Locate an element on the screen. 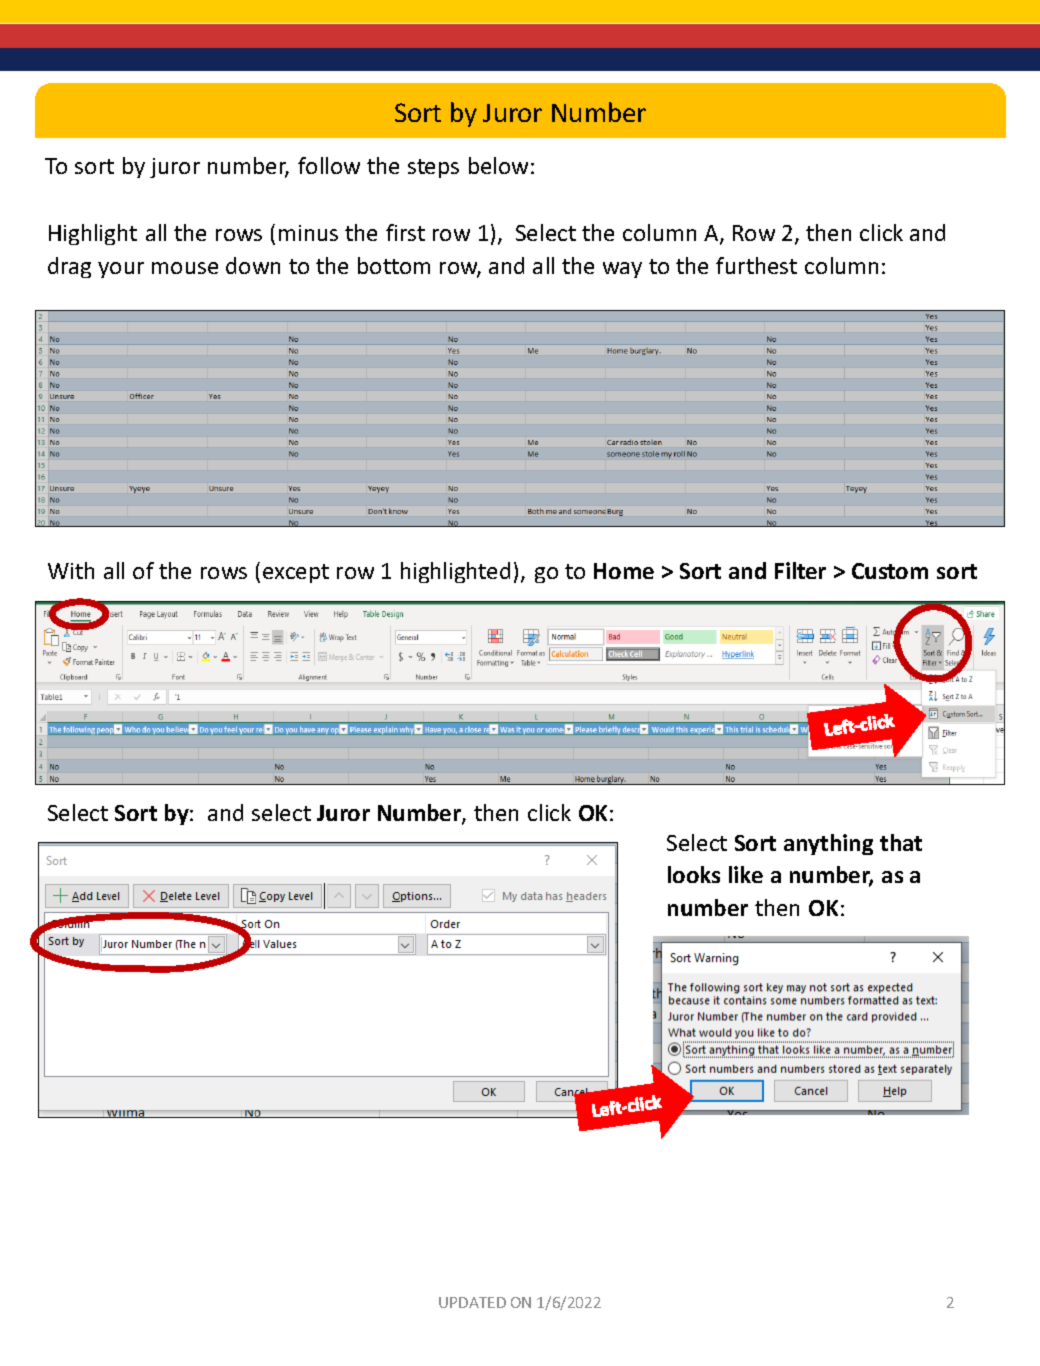 Image resolution: width=1040 pixels, height=1366 pixels. anything is located at coordinates (828, 844).
